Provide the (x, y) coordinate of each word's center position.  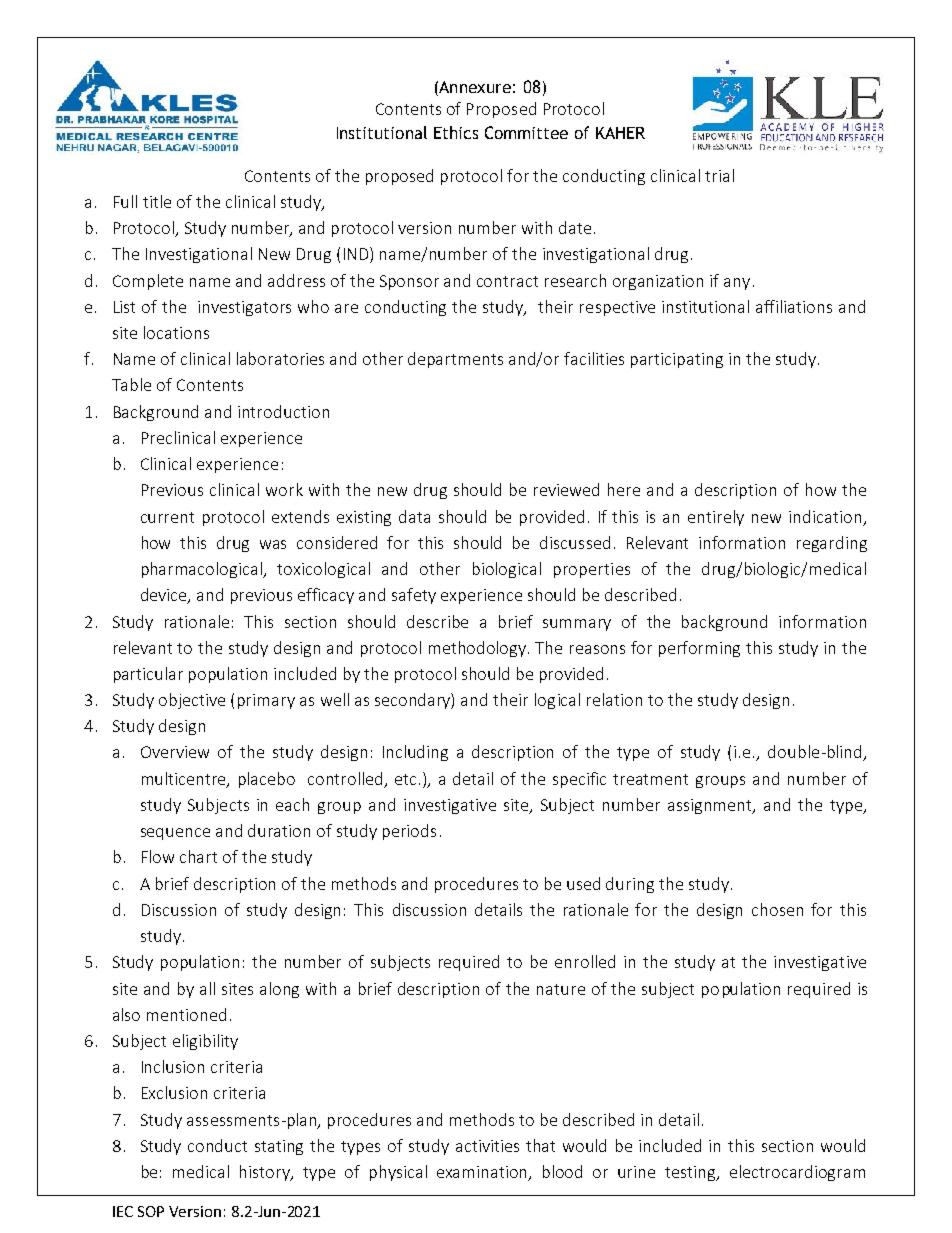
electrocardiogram (797, 1173)
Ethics (456, 132)
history (266, 1173)
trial (719, 175)
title (157, 201)
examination (483, 1173)
